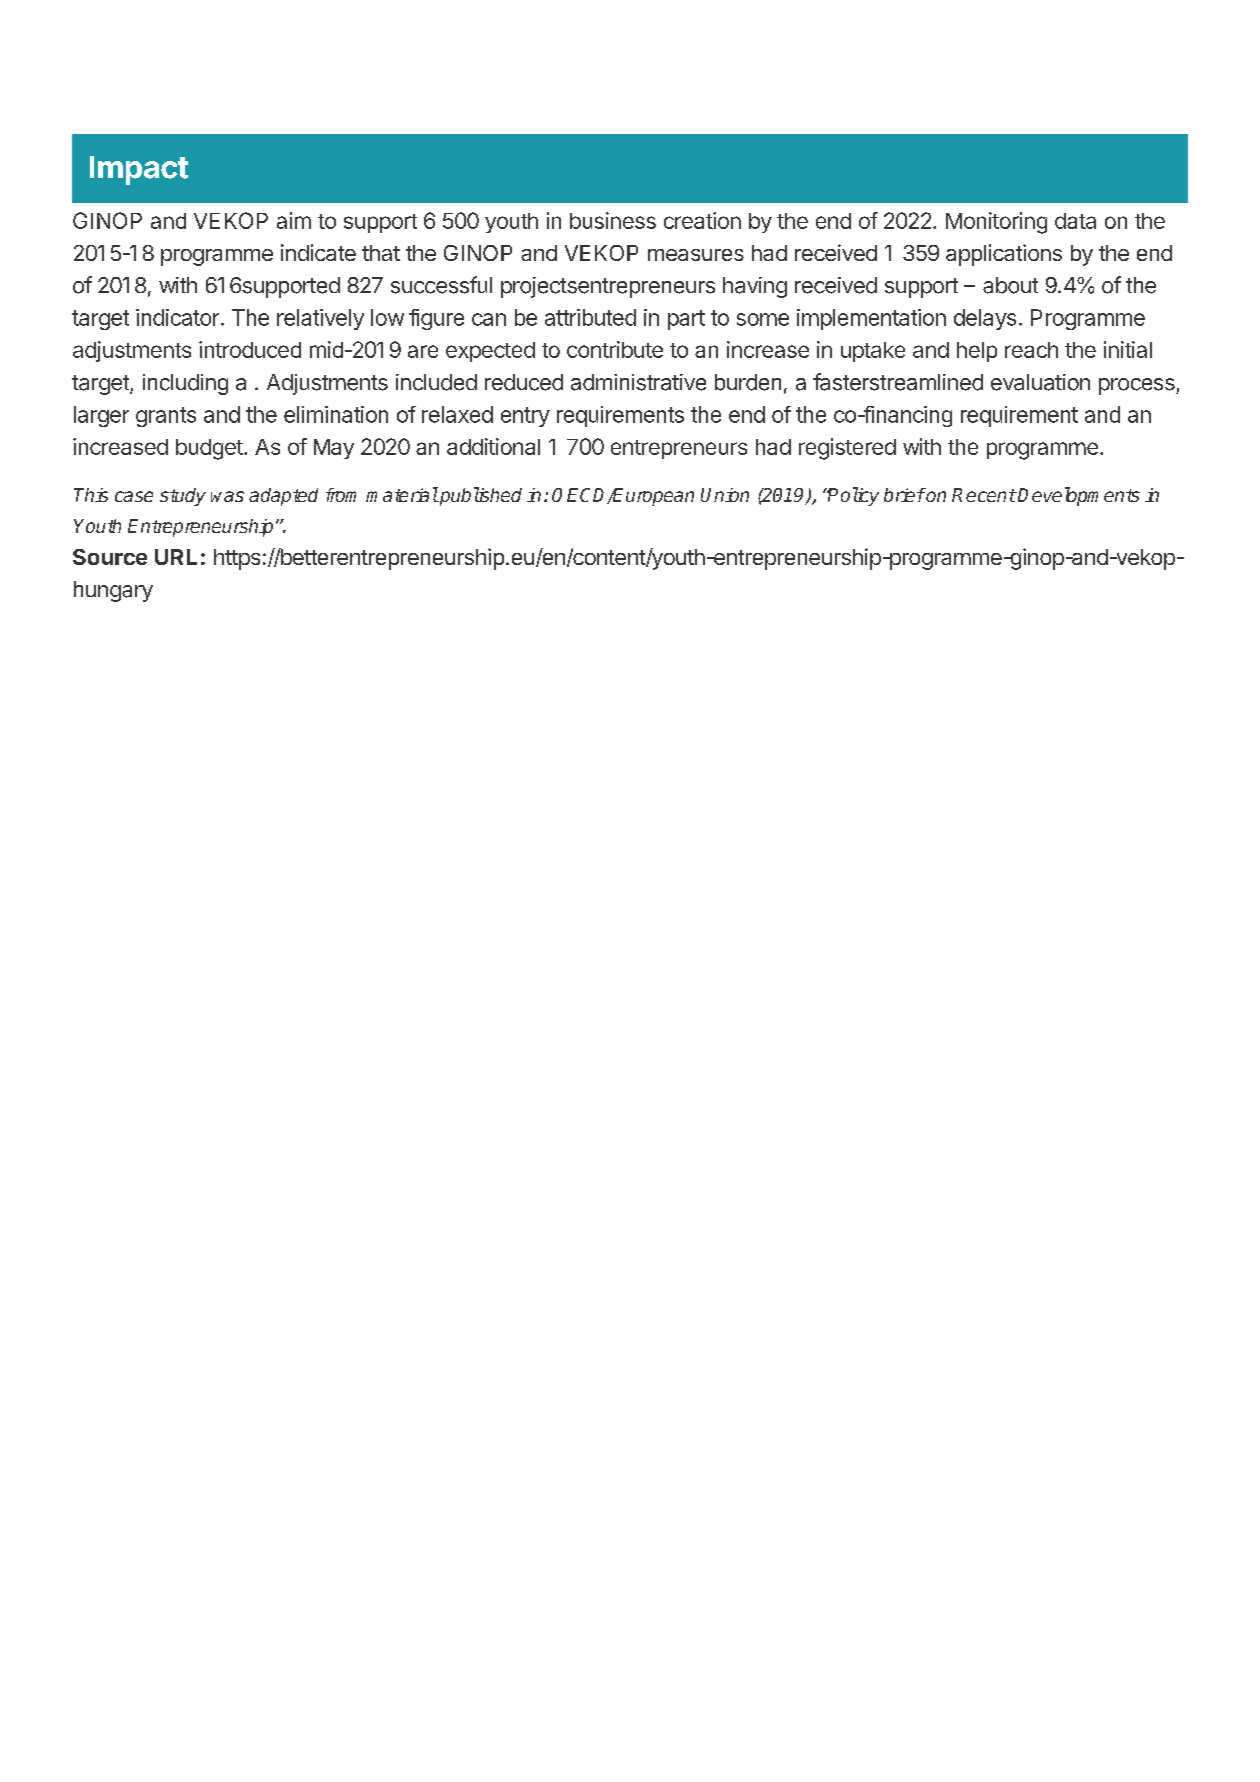 Image resolution: width=1260 pixels, height=1782 pixels. I want to click on data, so click(1075, 221).
